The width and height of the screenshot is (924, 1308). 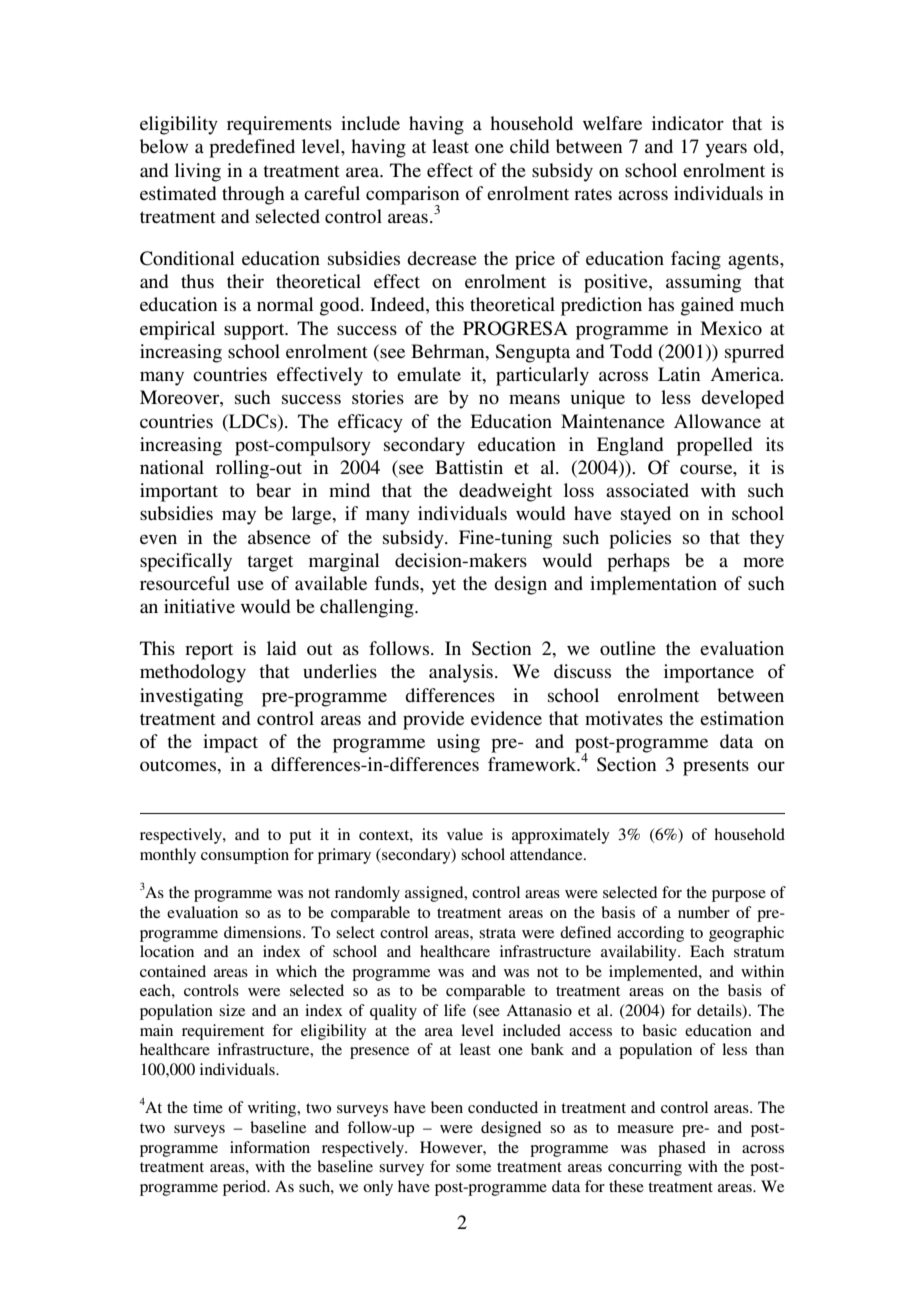 What do you see at coordinates (239, 517) in the screenshot?
I see `may` at bounding box center [239, 517].
